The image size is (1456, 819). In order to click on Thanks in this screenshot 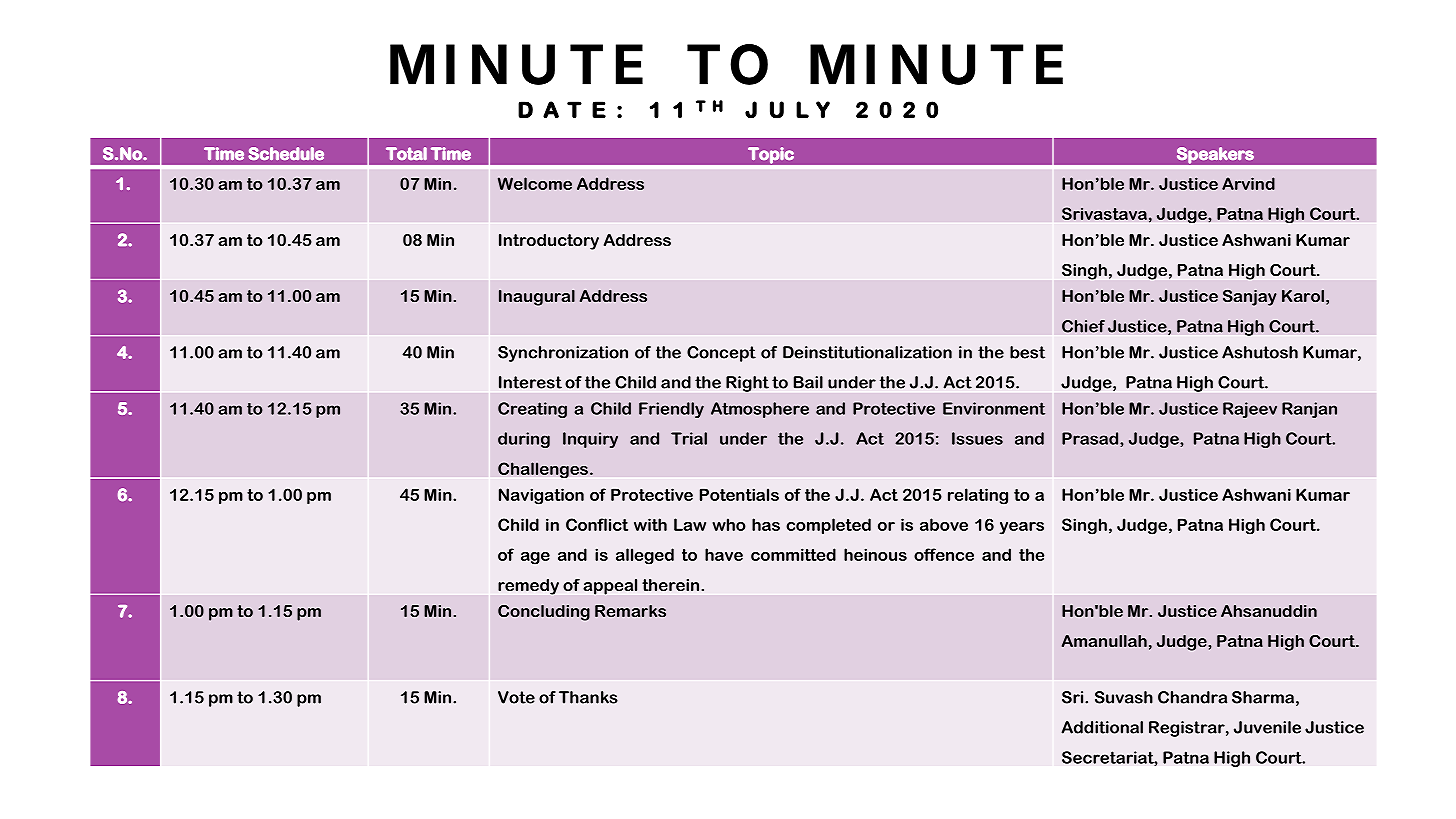, I will do `click(588, 697)`.
